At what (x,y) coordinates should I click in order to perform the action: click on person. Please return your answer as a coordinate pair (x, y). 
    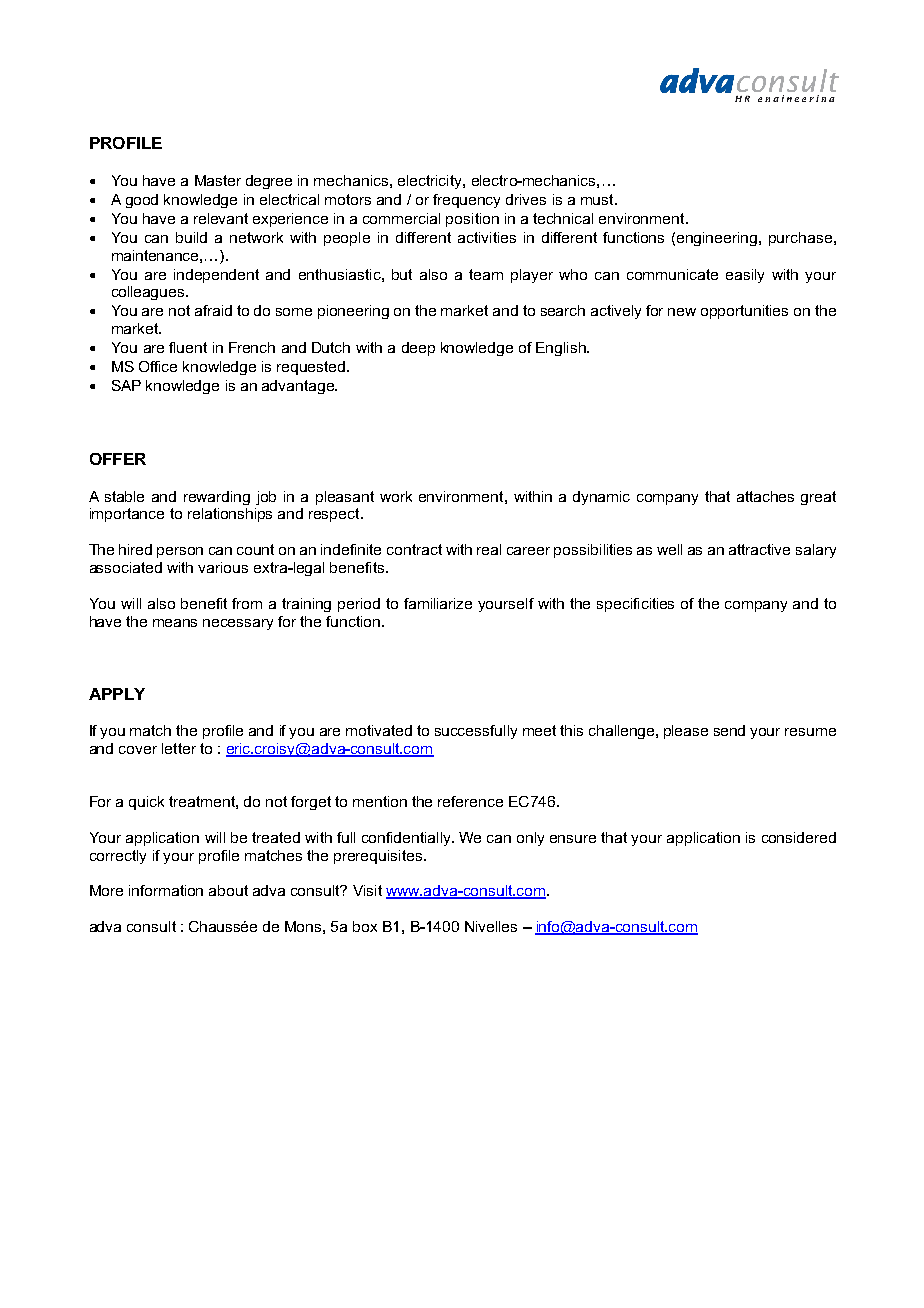
    Looking at the image, I should click on (180, 552).
